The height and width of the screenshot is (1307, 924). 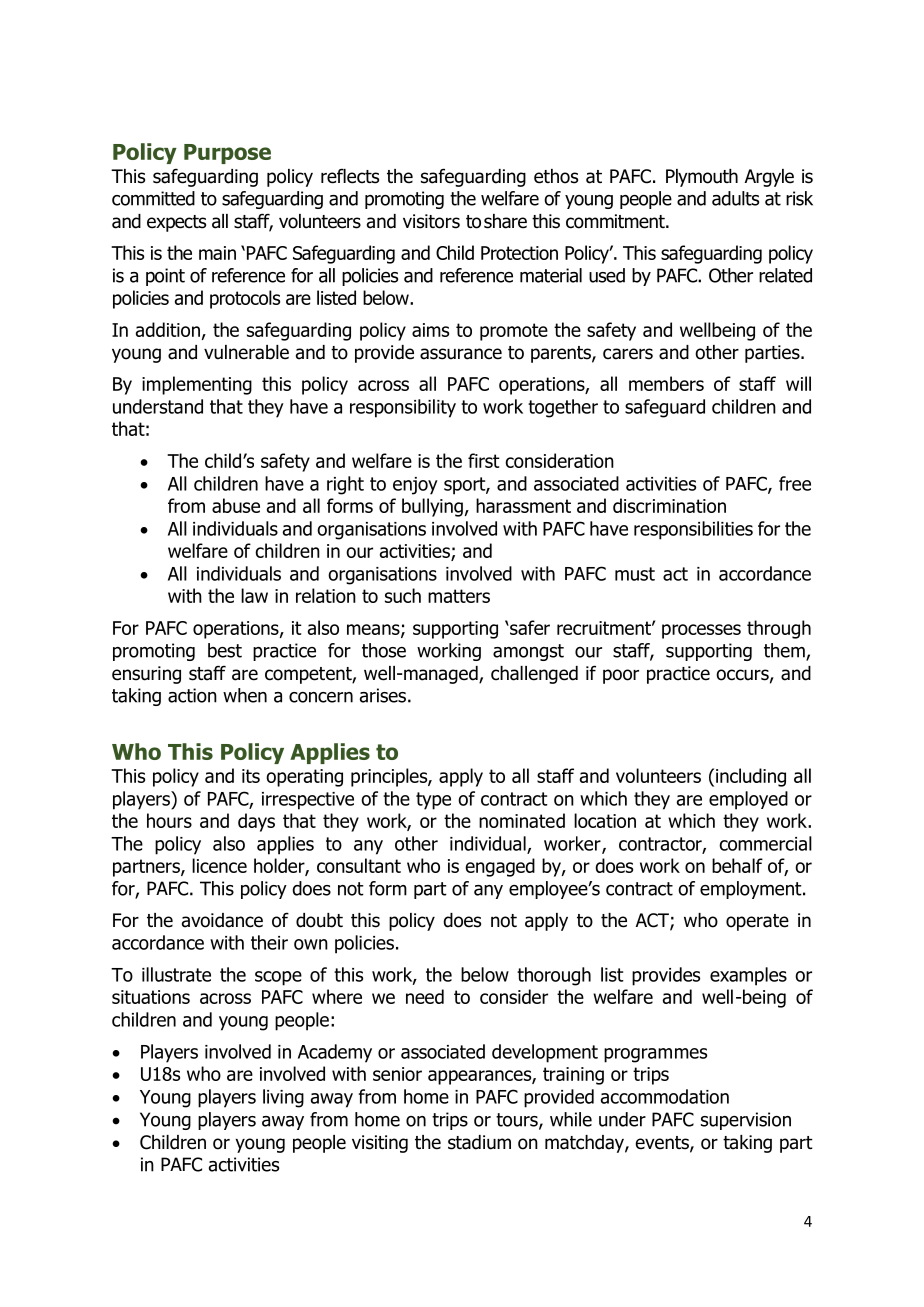 I want to click on visitors, so click(x=431, y=221).
